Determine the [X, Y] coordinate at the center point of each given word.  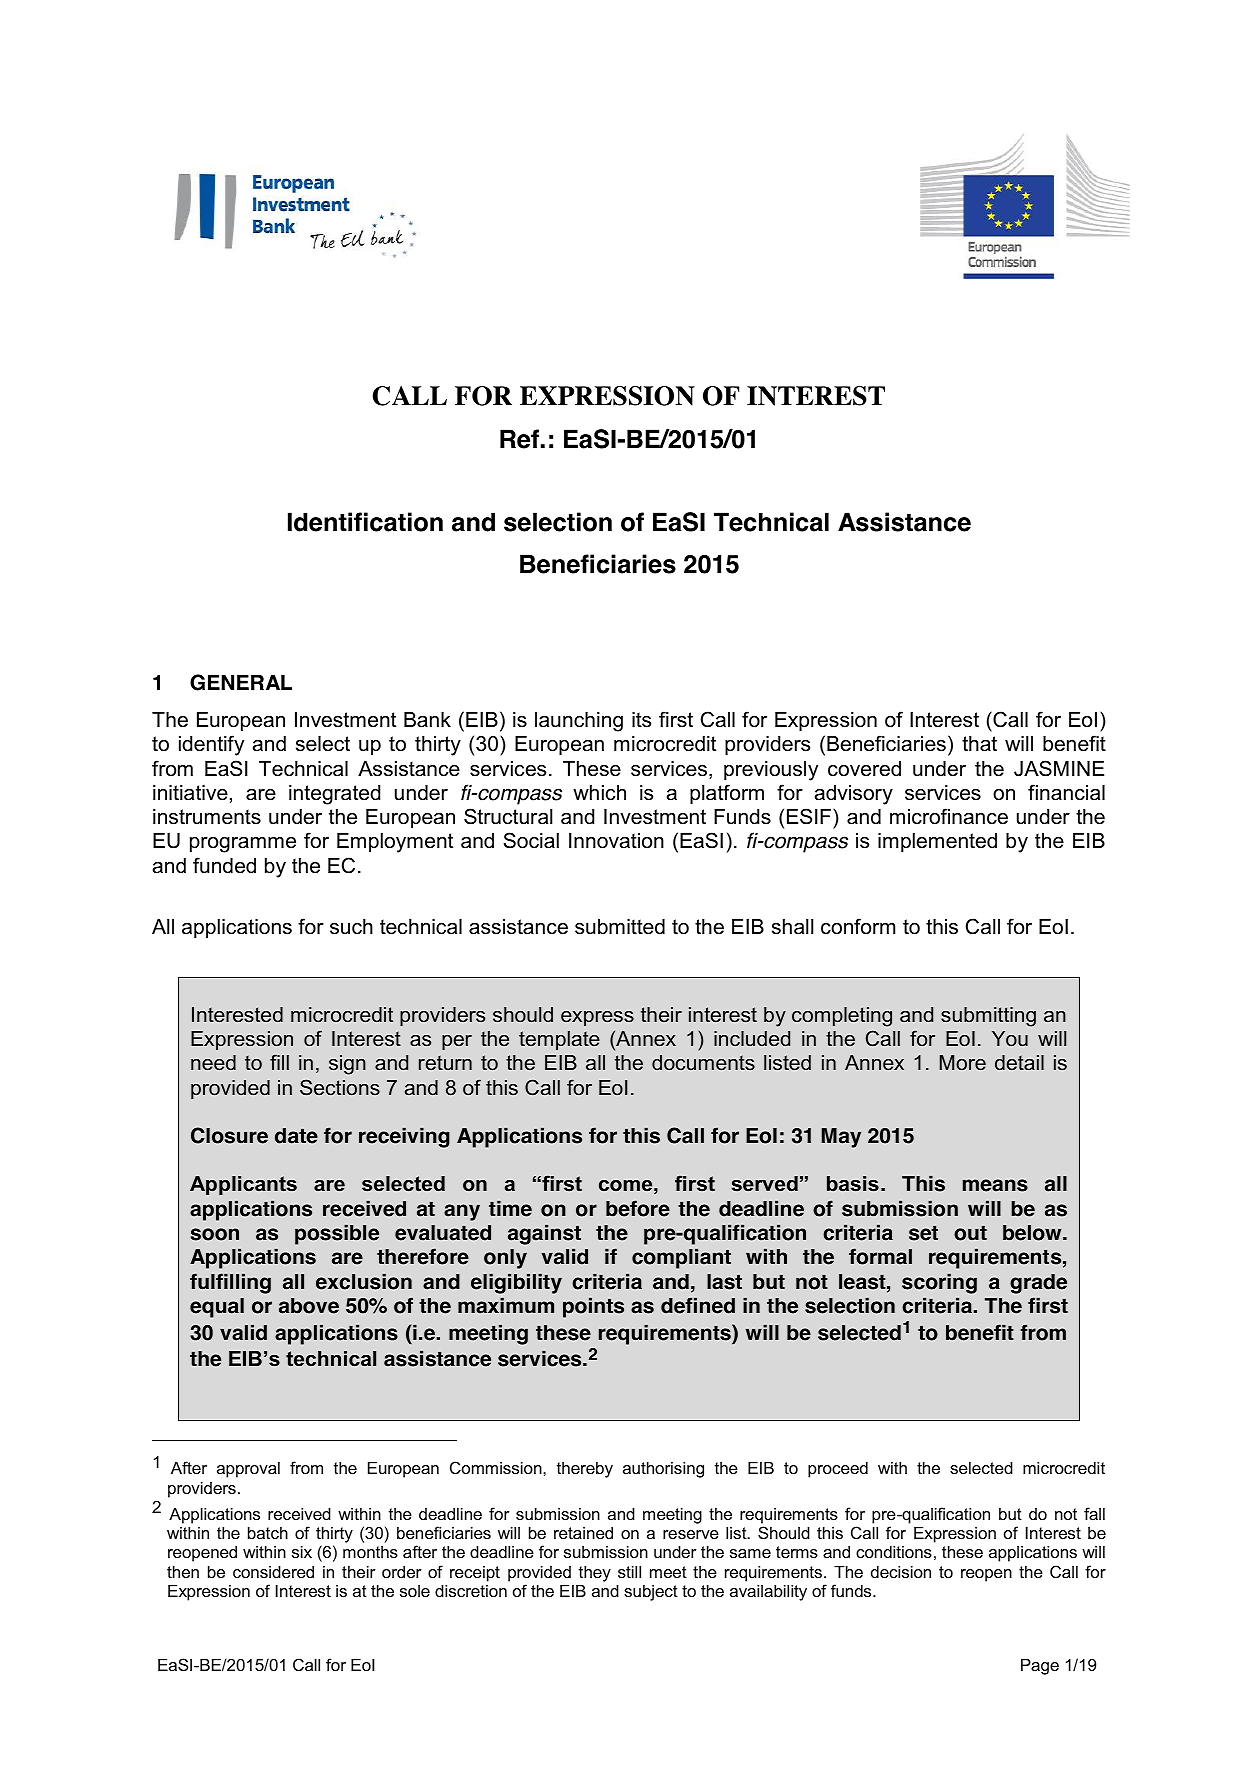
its [641, 720]
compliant [681, 1258]
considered [273, 1572]
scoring [939, 1283]
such [351, 927]
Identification [365, 522]
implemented [937, 842]
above [309, 1306]
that [979, 744]
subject [651, 1593]
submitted [620, 927]
